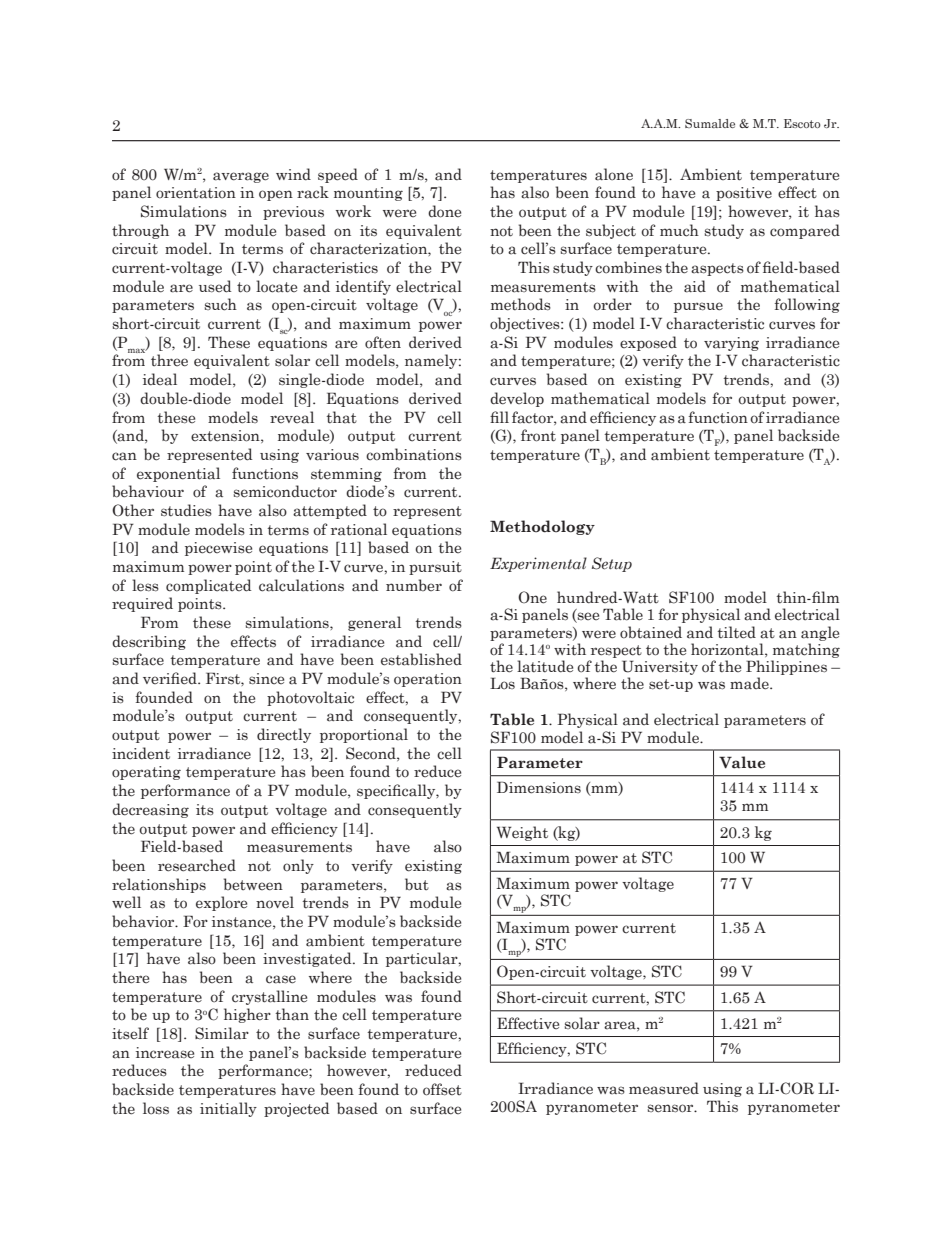 The width and height of the screenshot is (952, 1233). Describe the element at coordinates (499, 417) in the screenshot. I see `fill` at that location.
